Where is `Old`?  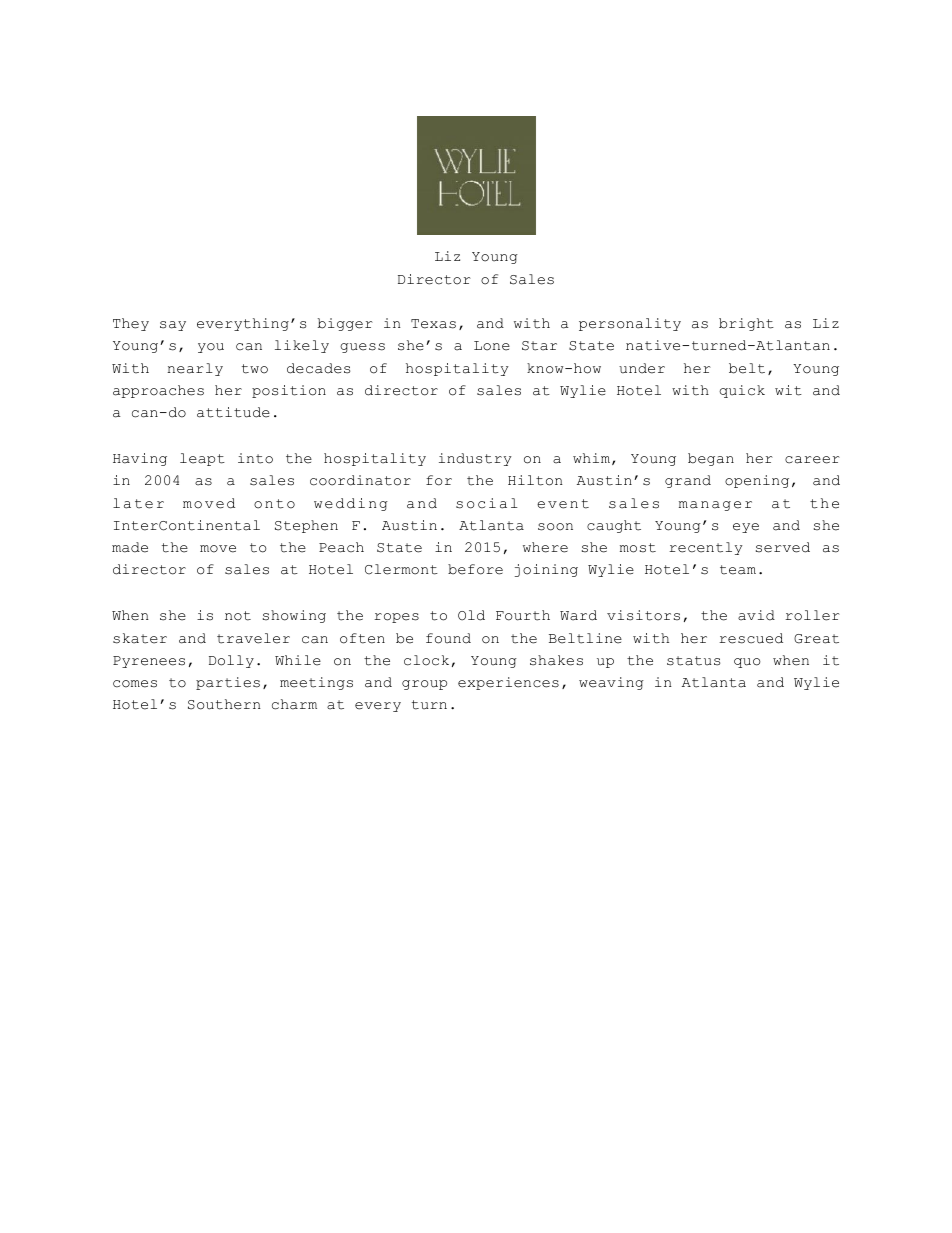
Old is located at coordinates (471, 615).
